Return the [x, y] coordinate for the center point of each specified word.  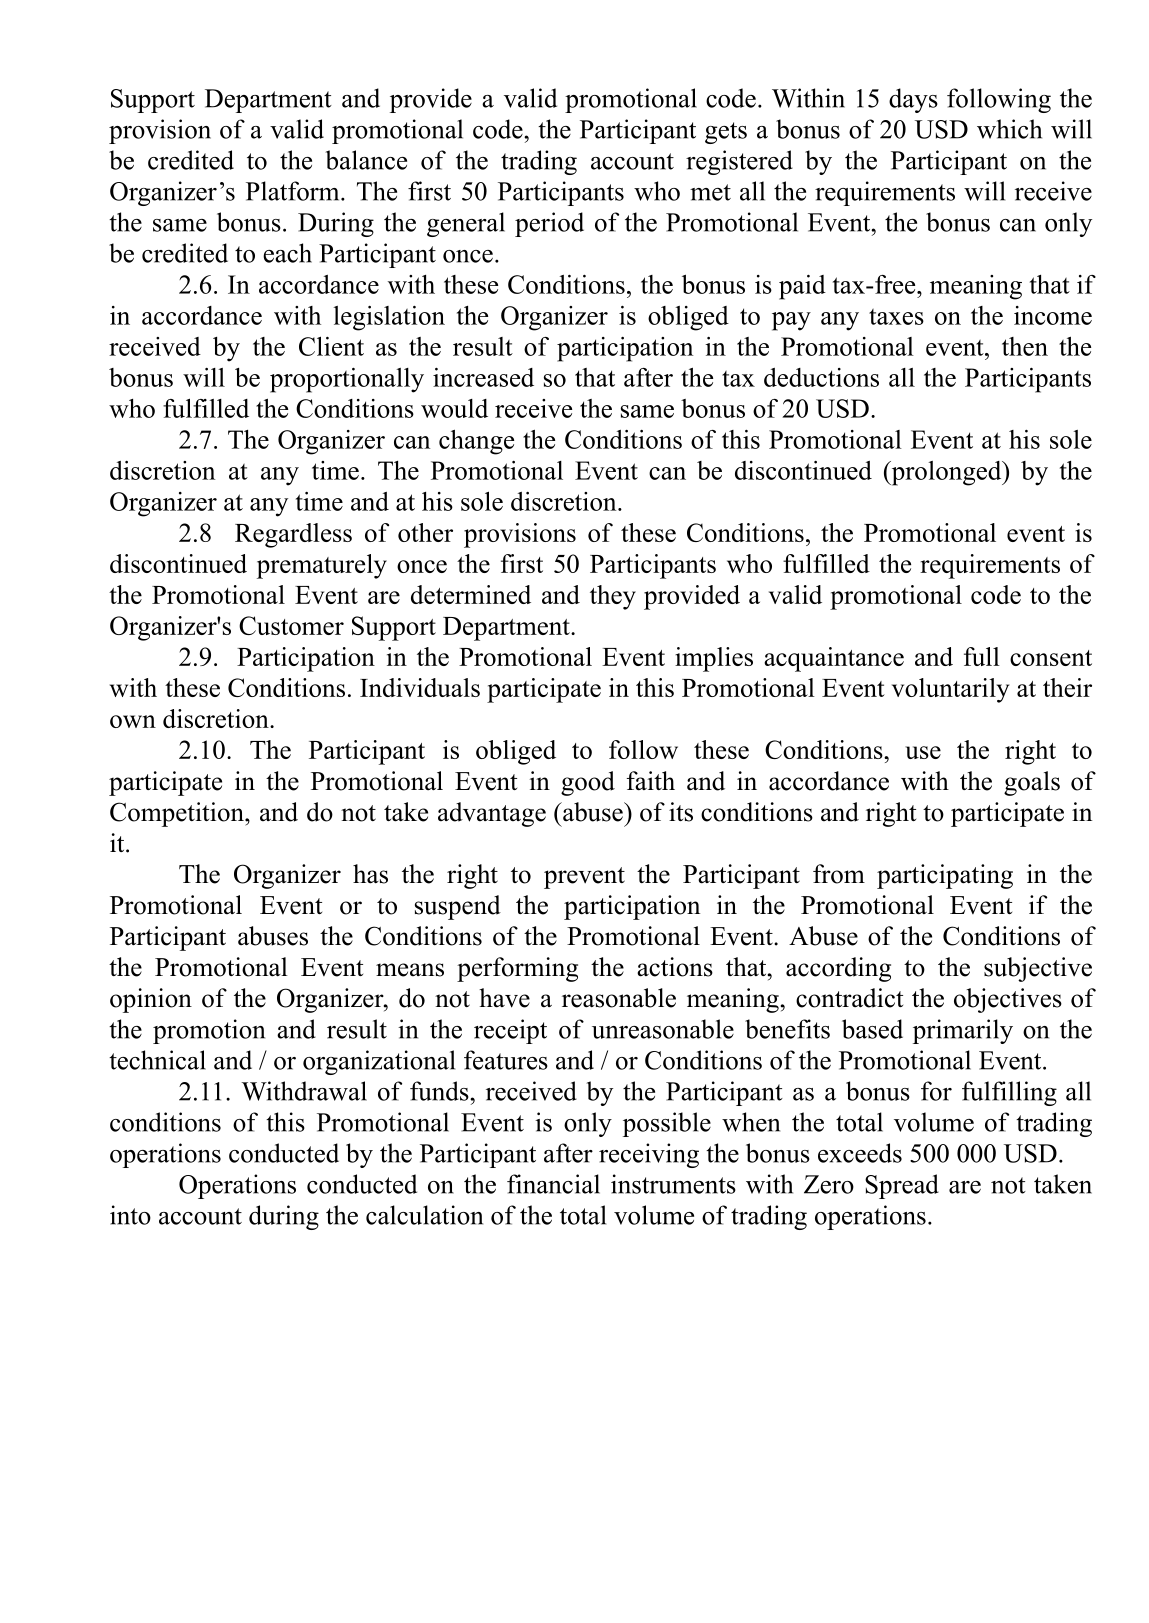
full [982, 656]
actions [675, 967]
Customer [291, 625]
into [130, 1215]
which [1009, 129]
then [1025, 346]
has [370, 874]
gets [726, 133]
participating [945, 876]
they [613, 597]
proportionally [347, 380]
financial [553, 1184]
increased [483, 377]
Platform [294, 191]
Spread [902, 1186]
